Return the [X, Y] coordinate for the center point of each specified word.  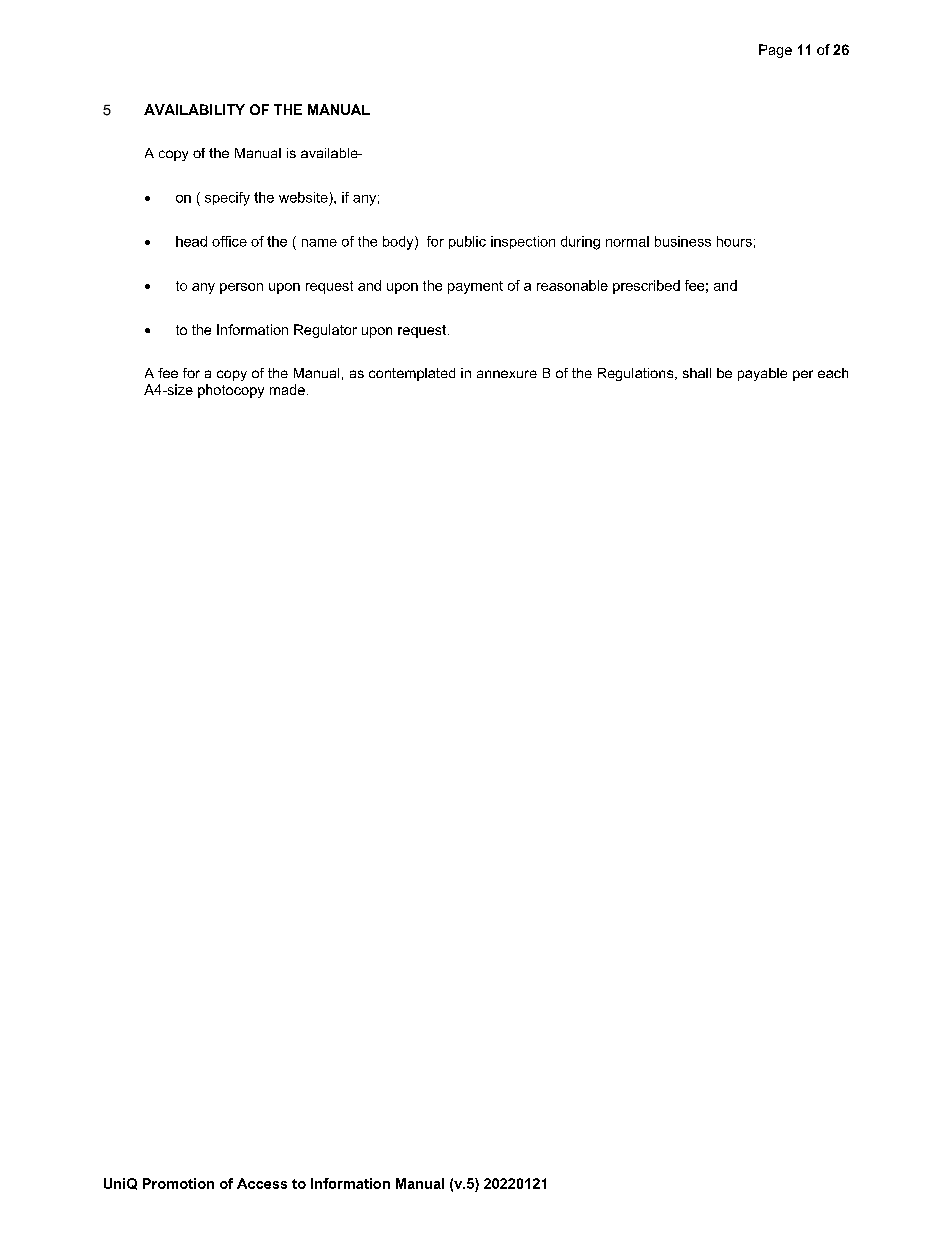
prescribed [646, 287]
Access [262, 1183]
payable [762, 374]
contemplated [412, 374]
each [833, 373]
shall [697, 373]
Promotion [178, 1183]
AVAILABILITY [194, 109]
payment [475, 287]
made [287, 389]
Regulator [325, 331]
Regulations [637, 374]
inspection [523, 242]
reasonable [572, 285]
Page [775, 51]
